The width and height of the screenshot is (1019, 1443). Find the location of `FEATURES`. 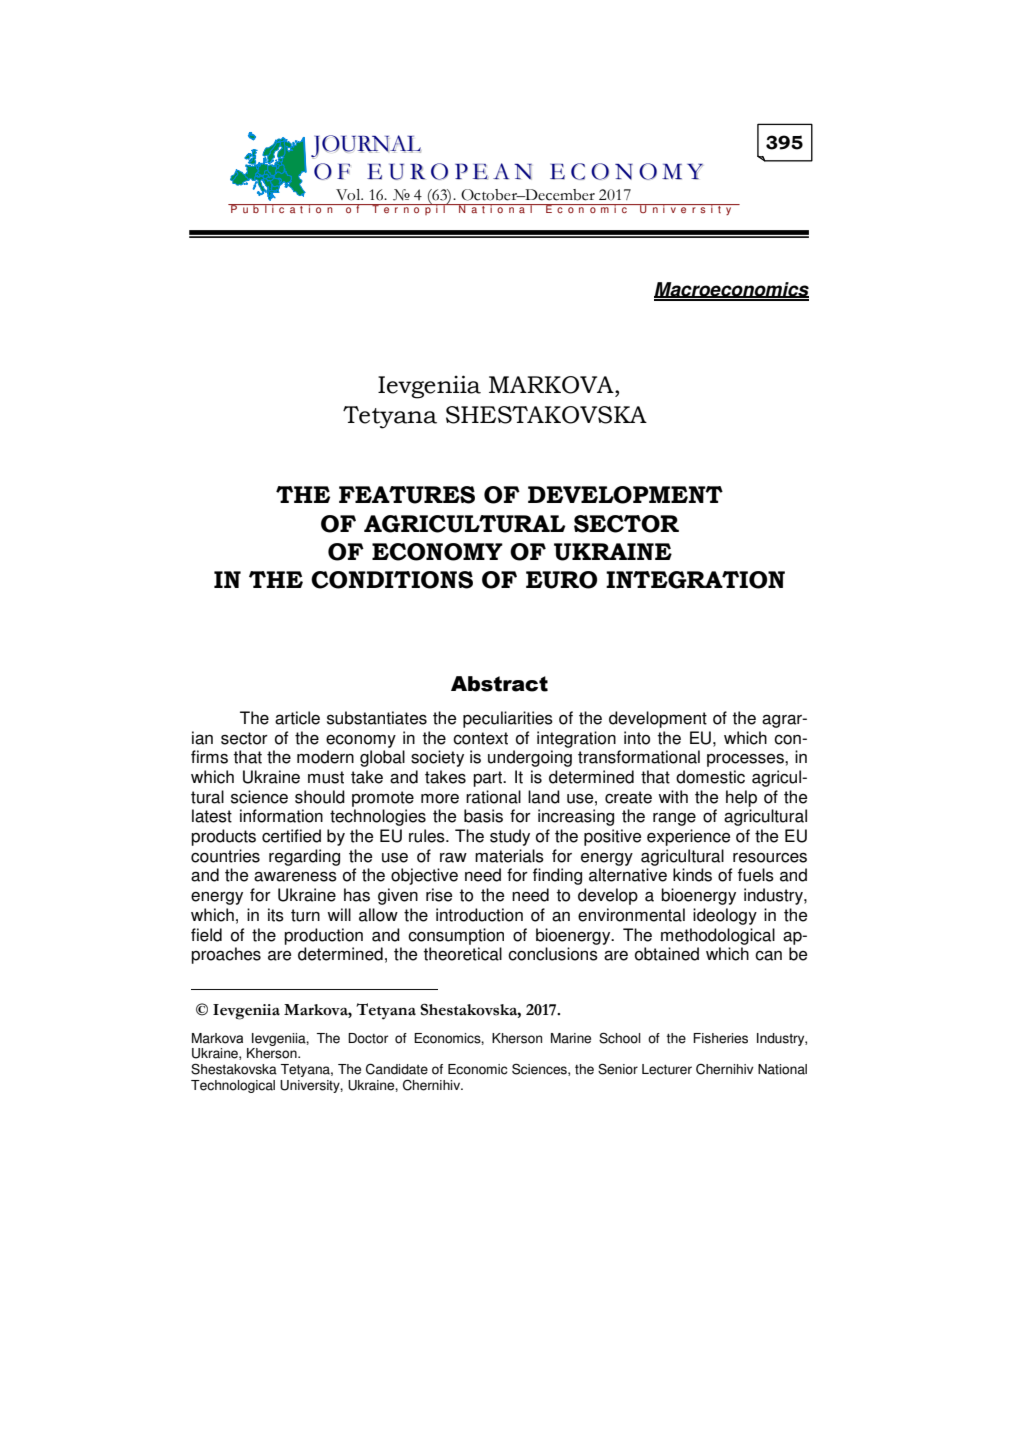

FEATURES is located at coordinates (407, 495).
